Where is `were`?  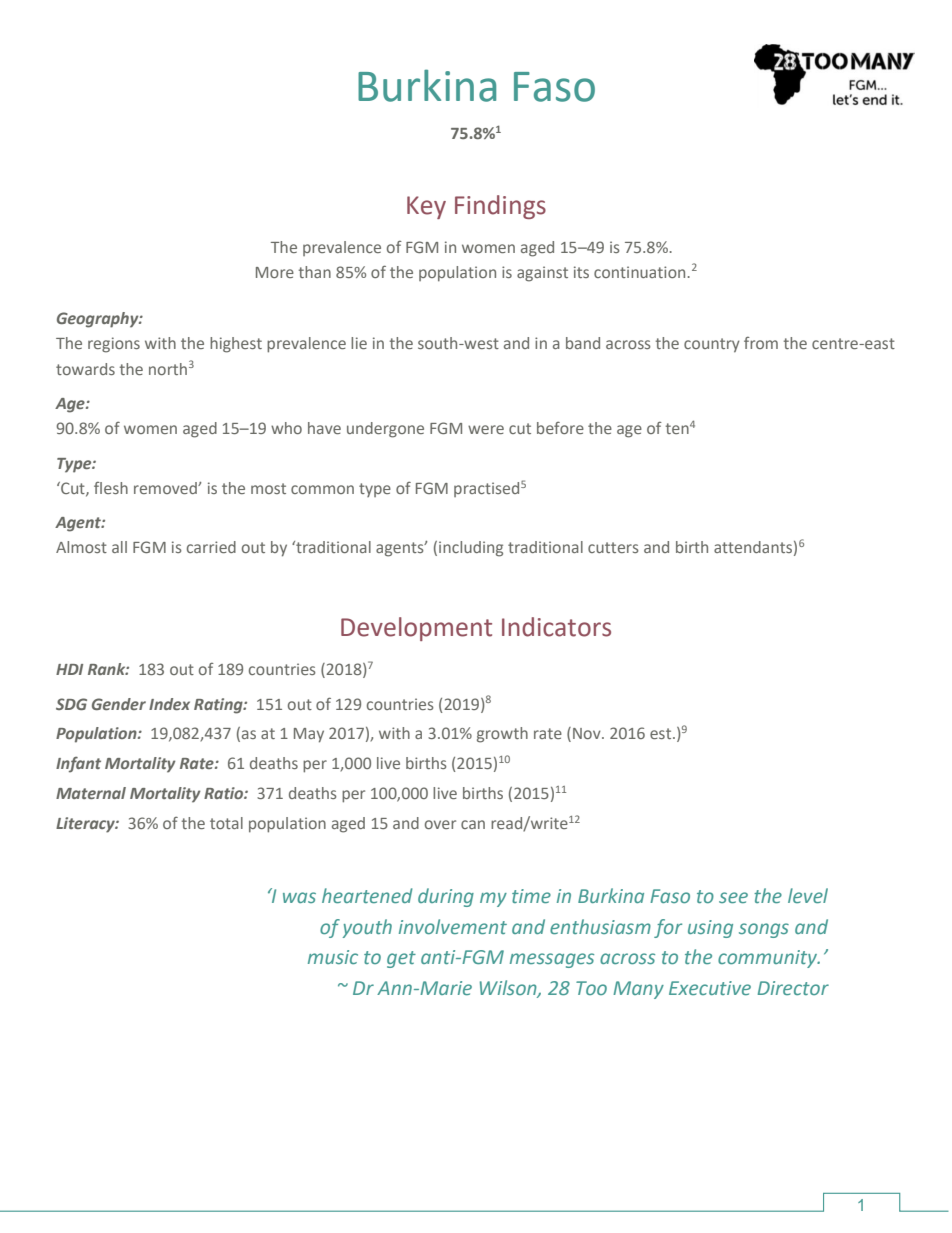 were is located at coordinates (486, 429).
